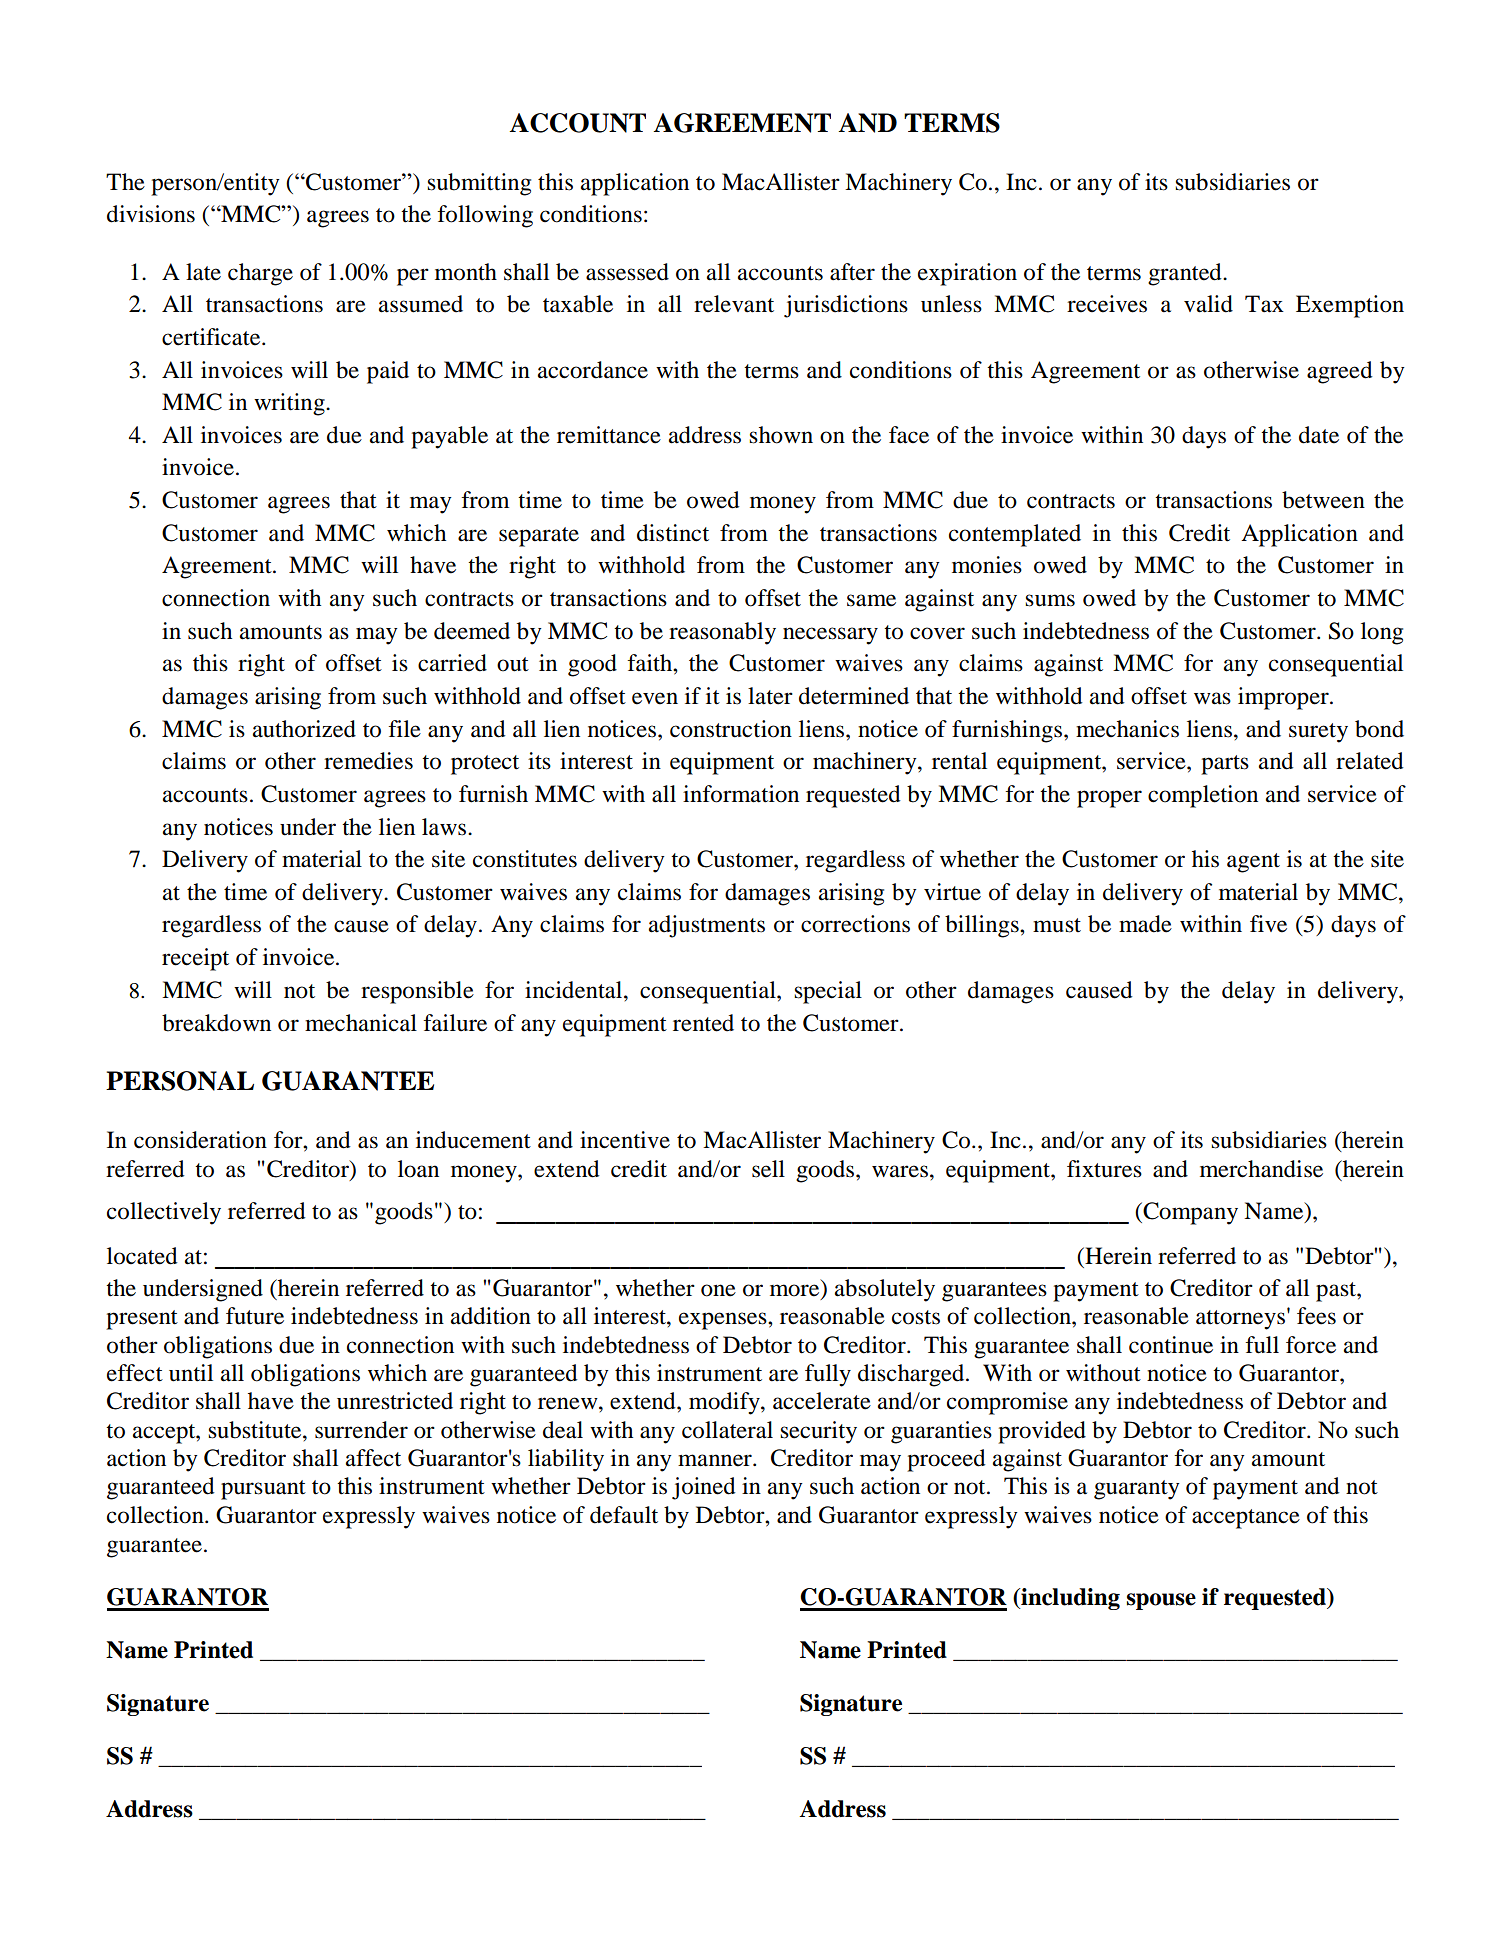 This screenshot has height=1955, width=1511. I want to click on spouse, so click(1161, 1601).
